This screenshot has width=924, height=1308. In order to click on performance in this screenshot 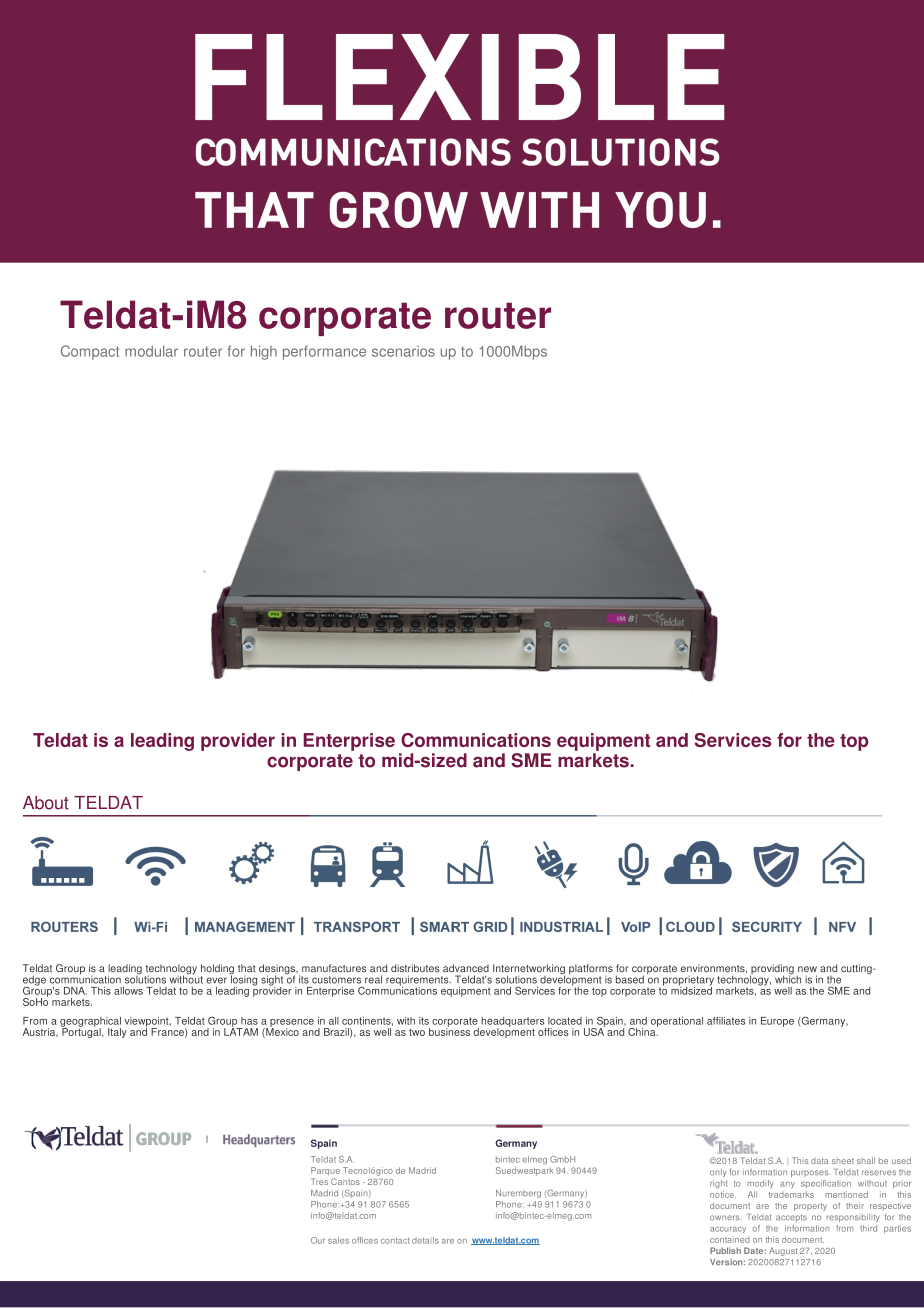, I will do `click(324, 352)`.
